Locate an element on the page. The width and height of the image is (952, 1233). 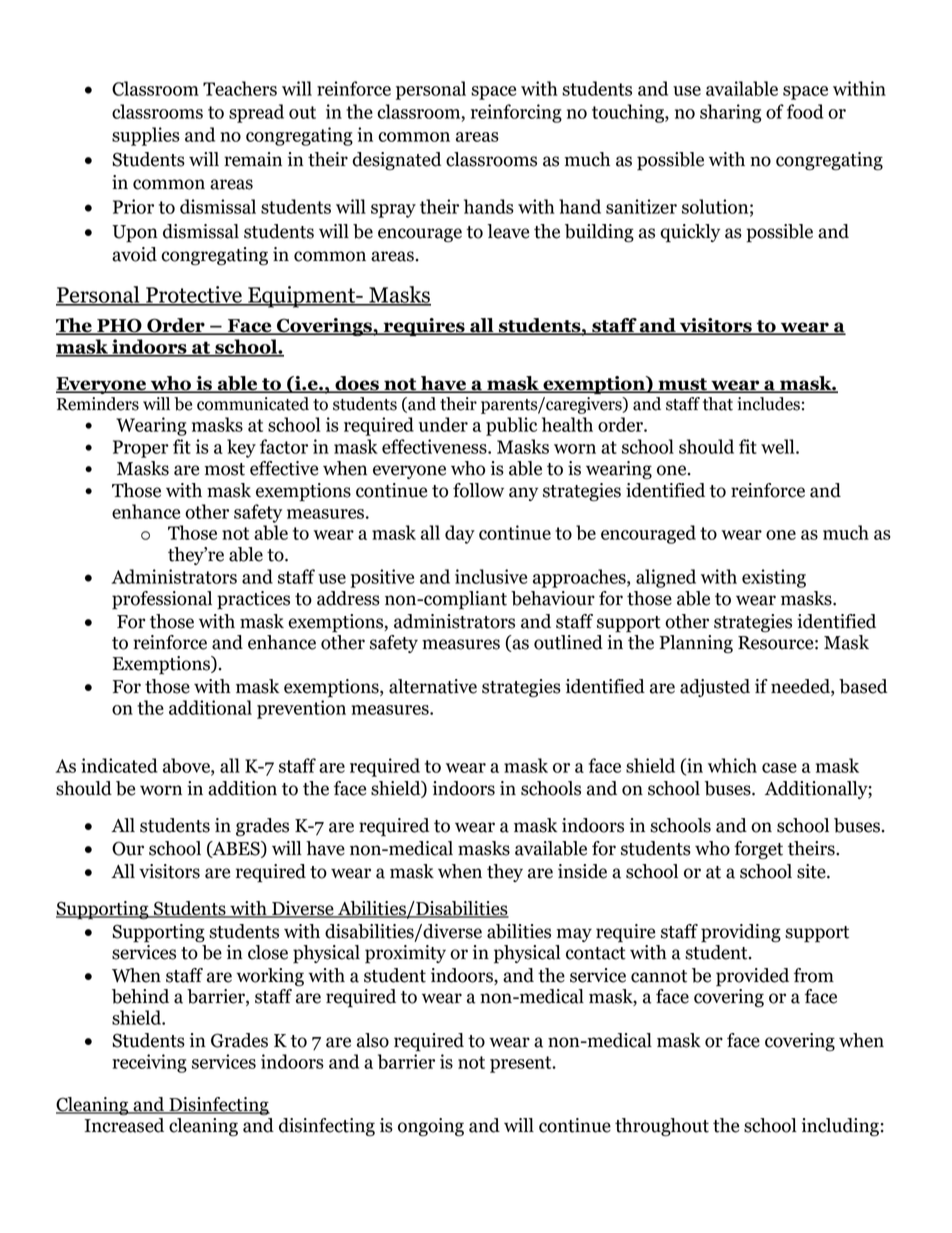
existing is located at coordinates (774, 578).
